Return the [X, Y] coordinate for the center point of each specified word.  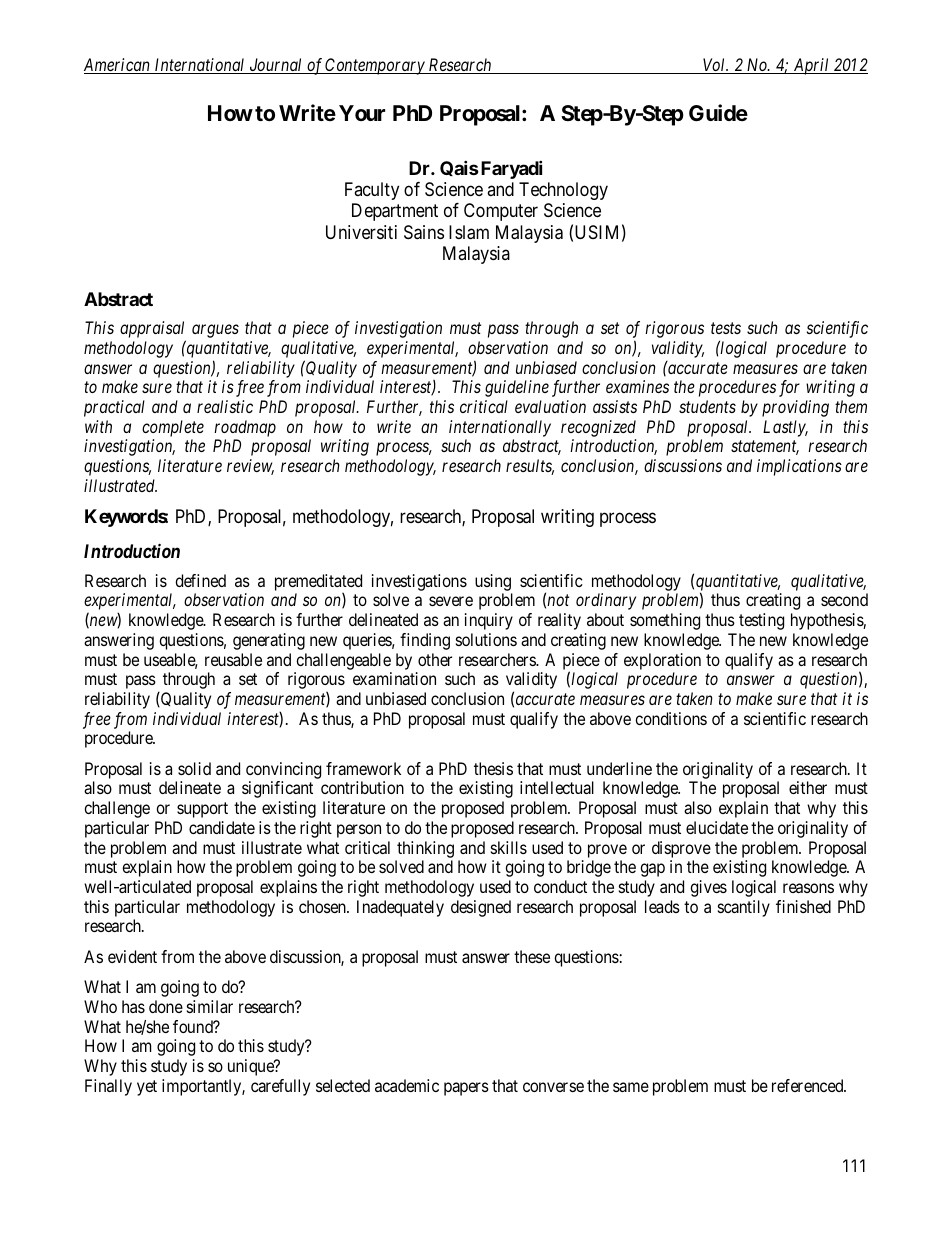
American [118, 66]
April [811, 66]
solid [194, 768]
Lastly [785, 428]
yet [147, 1088]
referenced [809, 1085]
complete [173, 428]
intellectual [557, 787]
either [808, 787]
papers [466, 1089]
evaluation [550, 406]
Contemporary [375, 66]
